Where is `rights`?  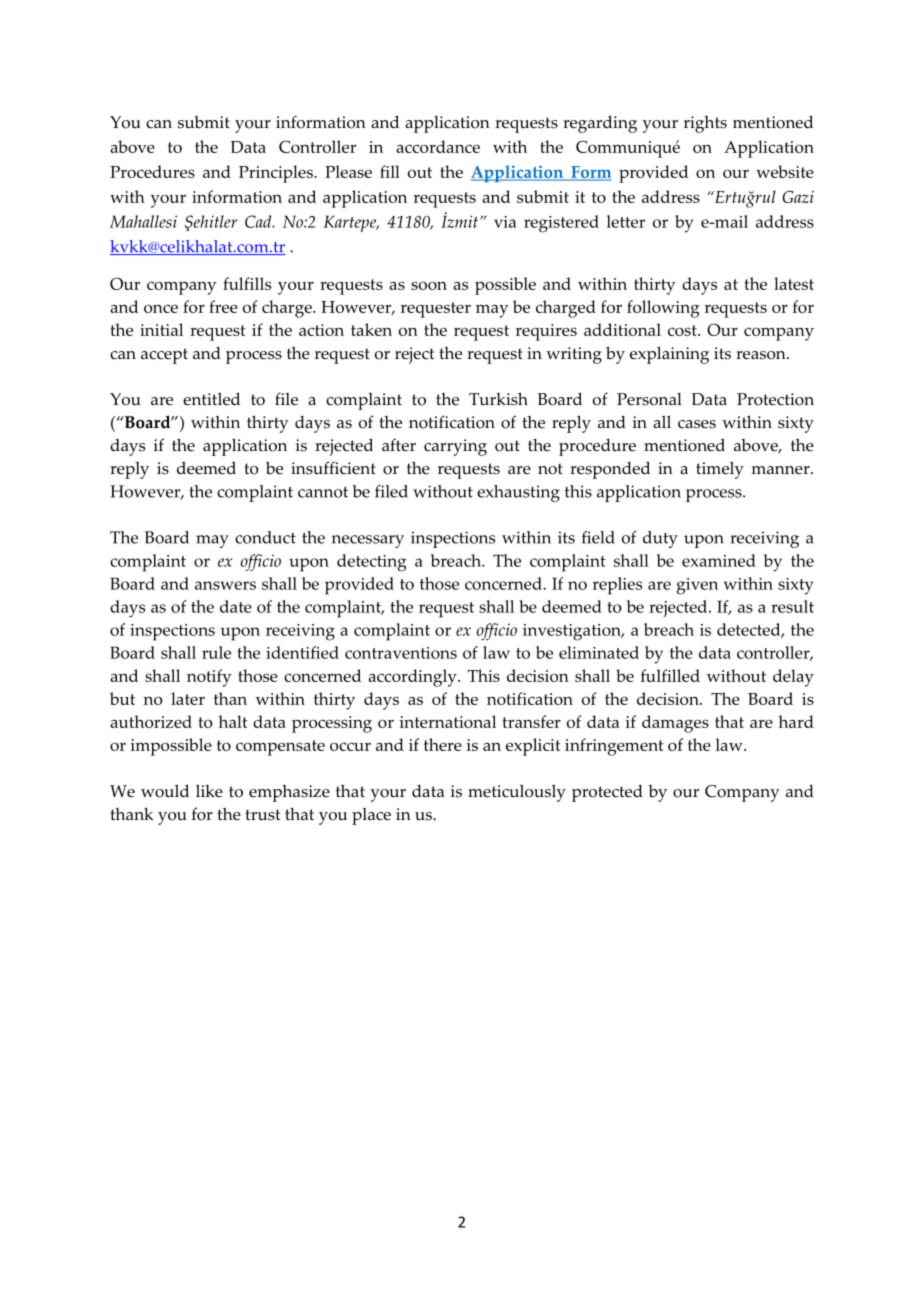
rights is located at coordinates (705, 124).
